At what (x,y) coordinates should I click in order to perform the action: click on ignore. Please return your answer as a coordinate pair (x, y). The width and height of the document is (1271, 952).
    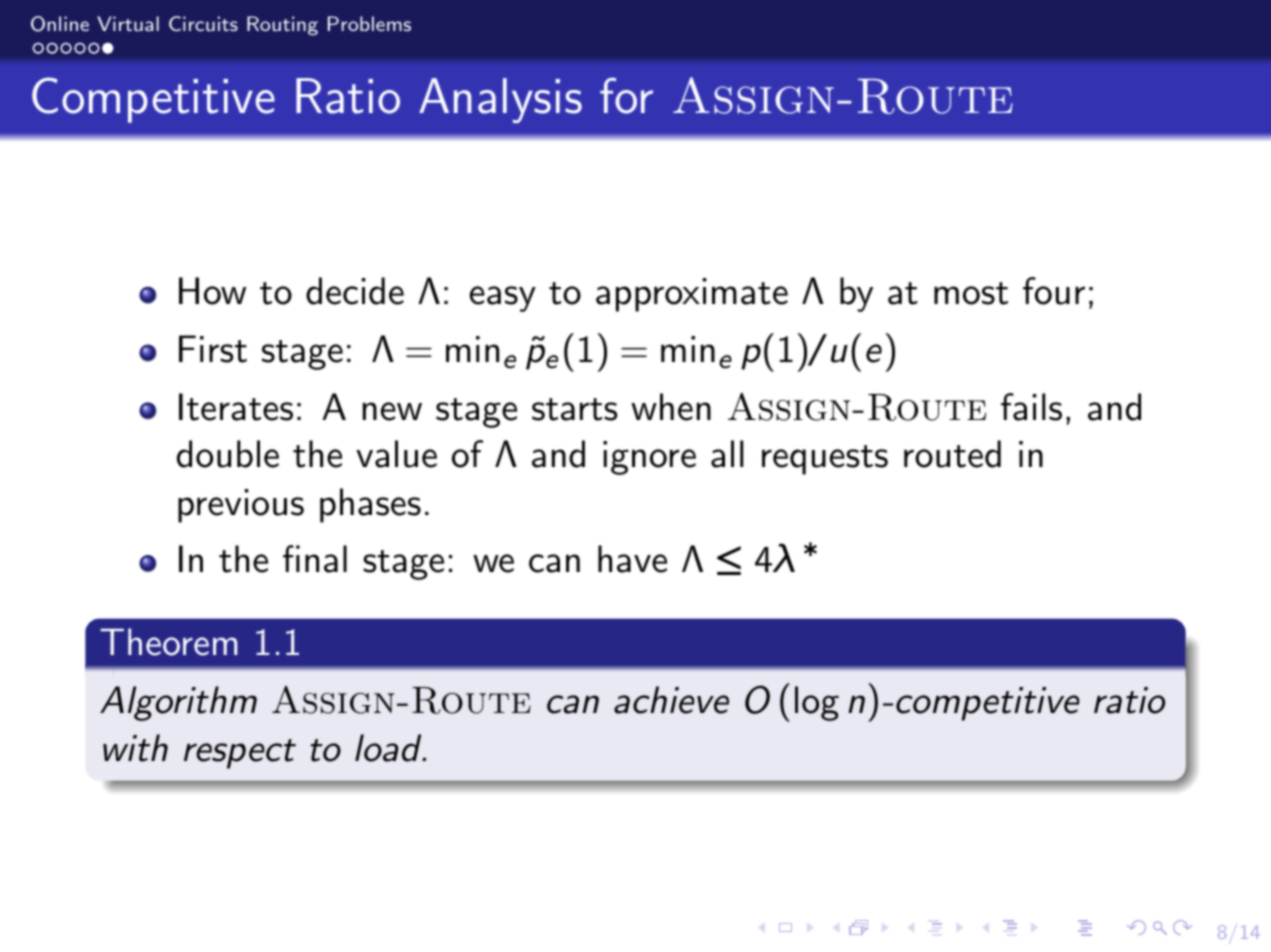
    Looking at the image, I should click on (649, 458).
